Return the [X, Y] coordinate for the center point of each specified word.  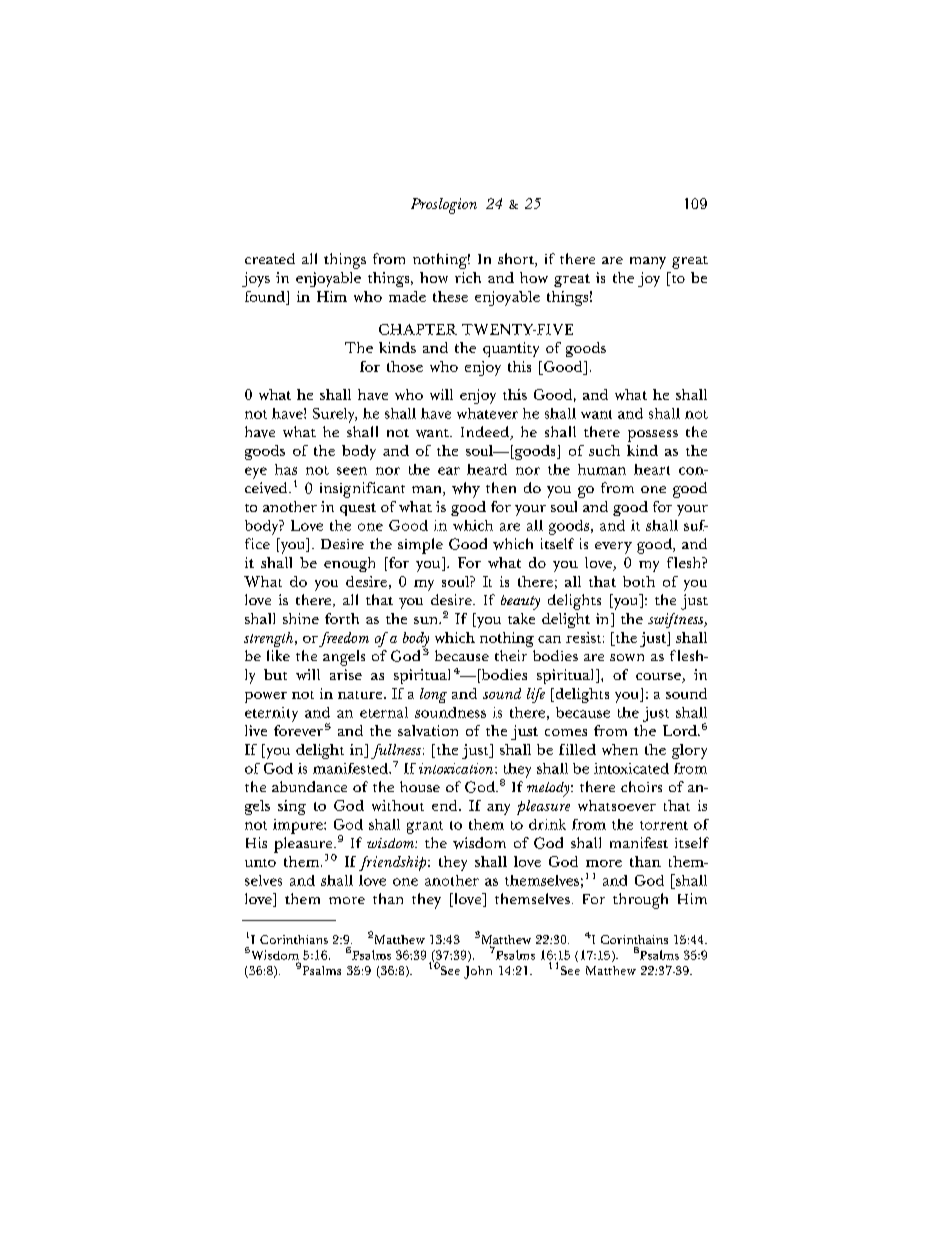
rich [468, 277]
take [521, 618]
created [270, 258]
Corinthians [294, 939]
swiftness [677, 620]
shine [301, 618]
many [648, 263]
